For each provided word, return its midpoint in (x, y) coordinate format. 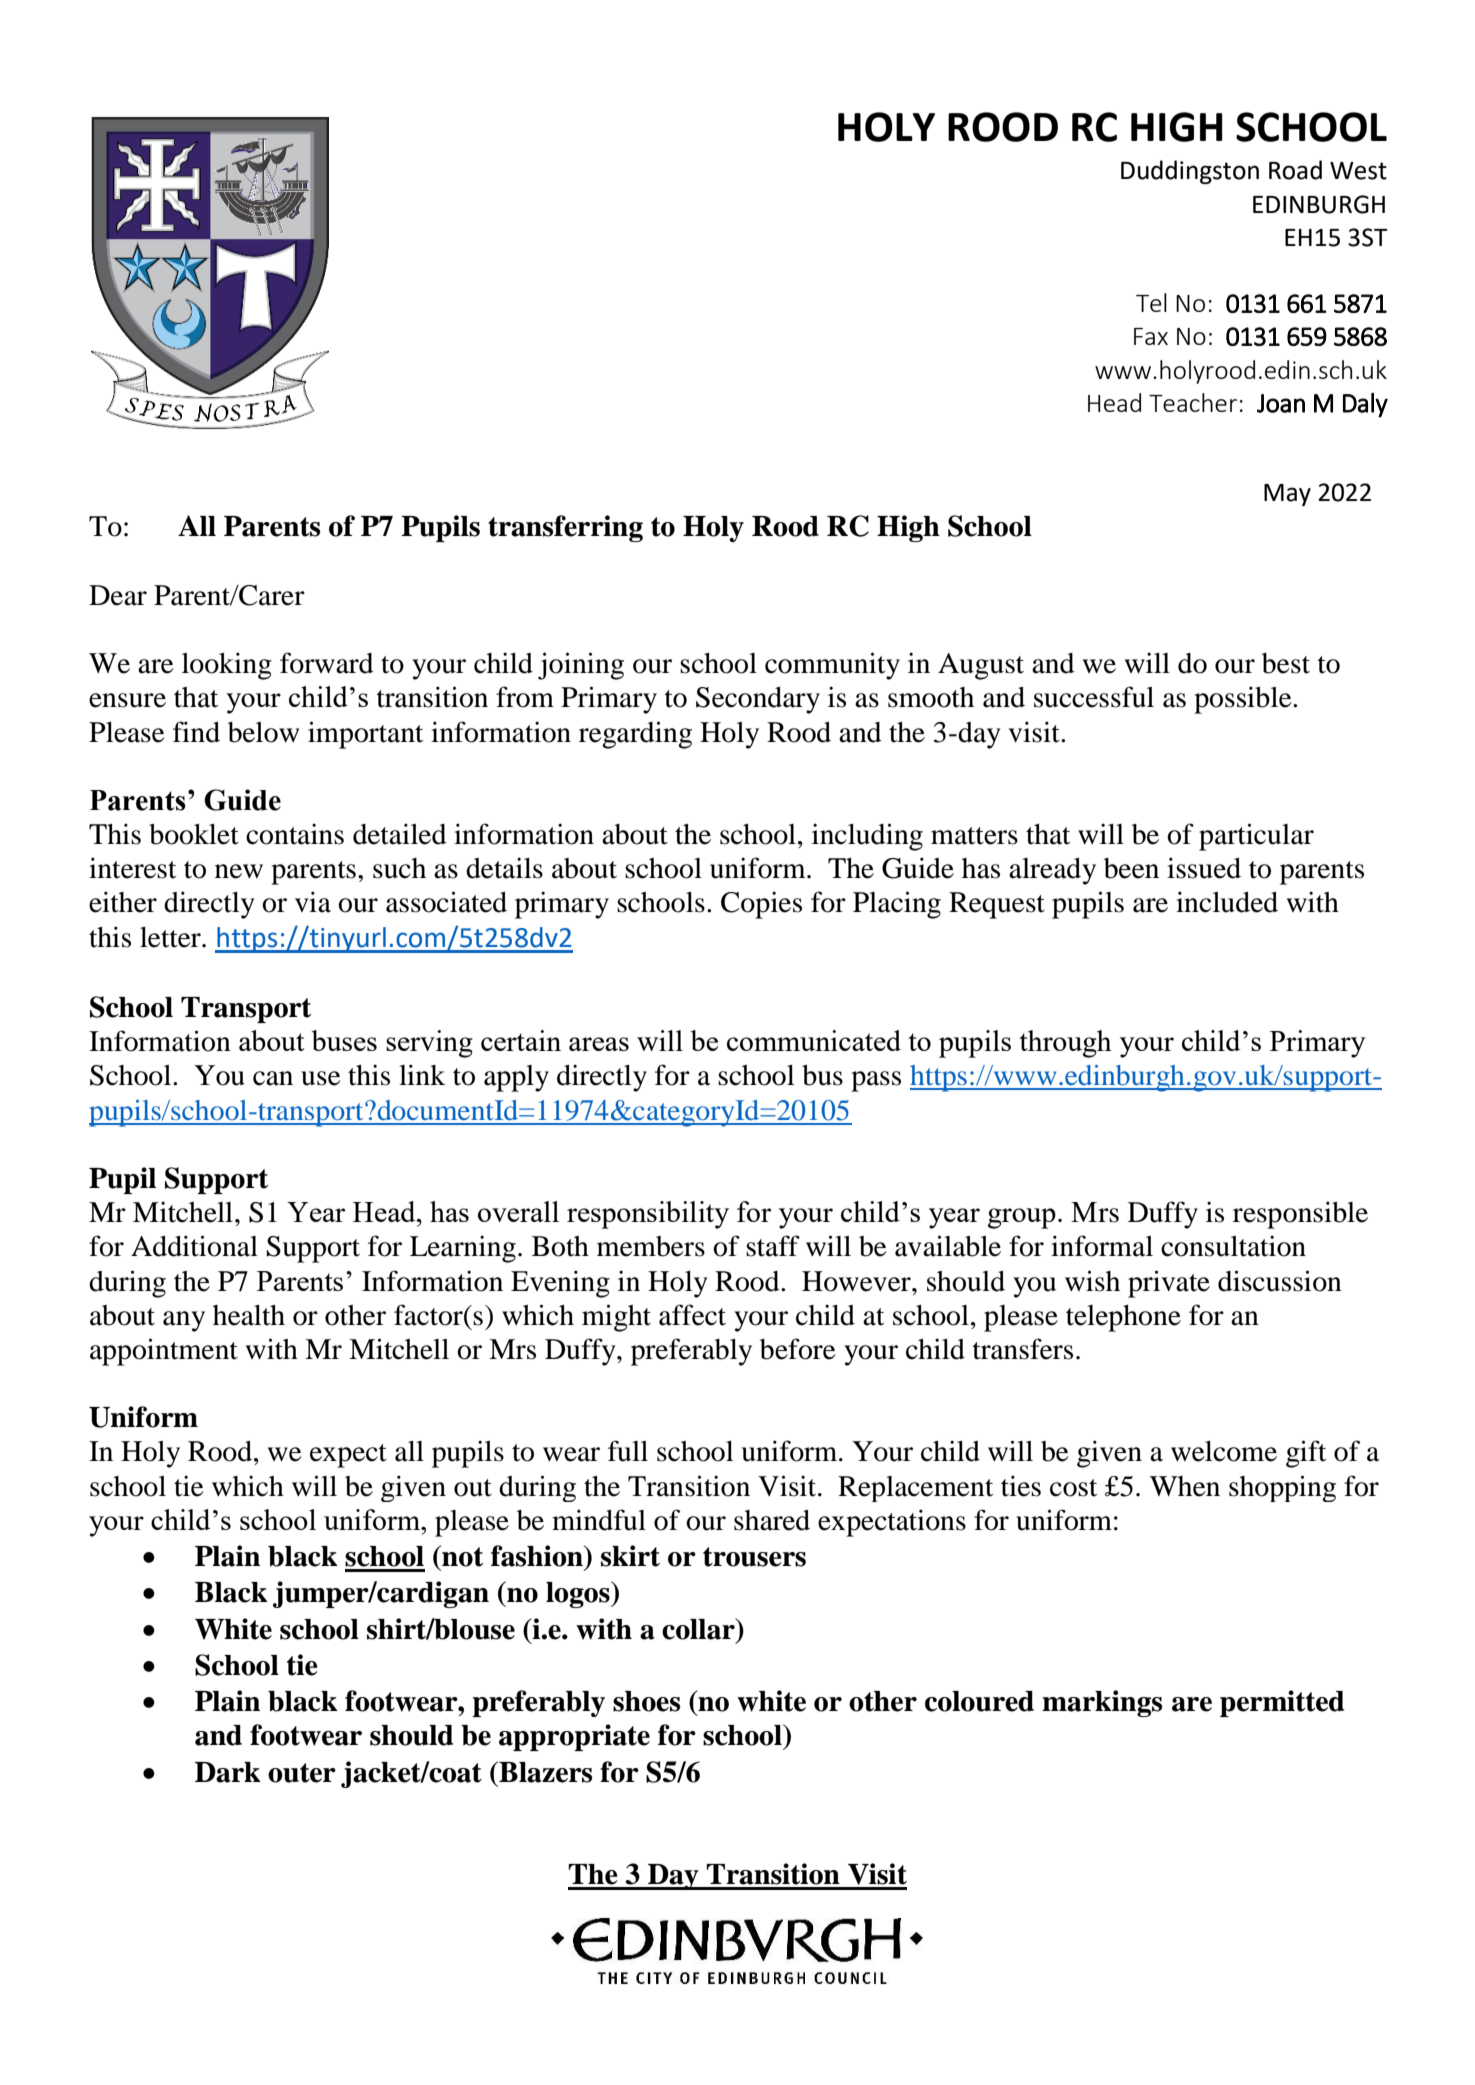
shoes (646, 1701)
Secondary (758, 700)
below (263, 732)
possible (1244, 700)
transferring (565, 528)
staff (773, 1246)
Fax (1151, 336)
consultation (1233, 1246)
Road (1295, 170)
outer (302, 1773)
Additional (194, 1246)
